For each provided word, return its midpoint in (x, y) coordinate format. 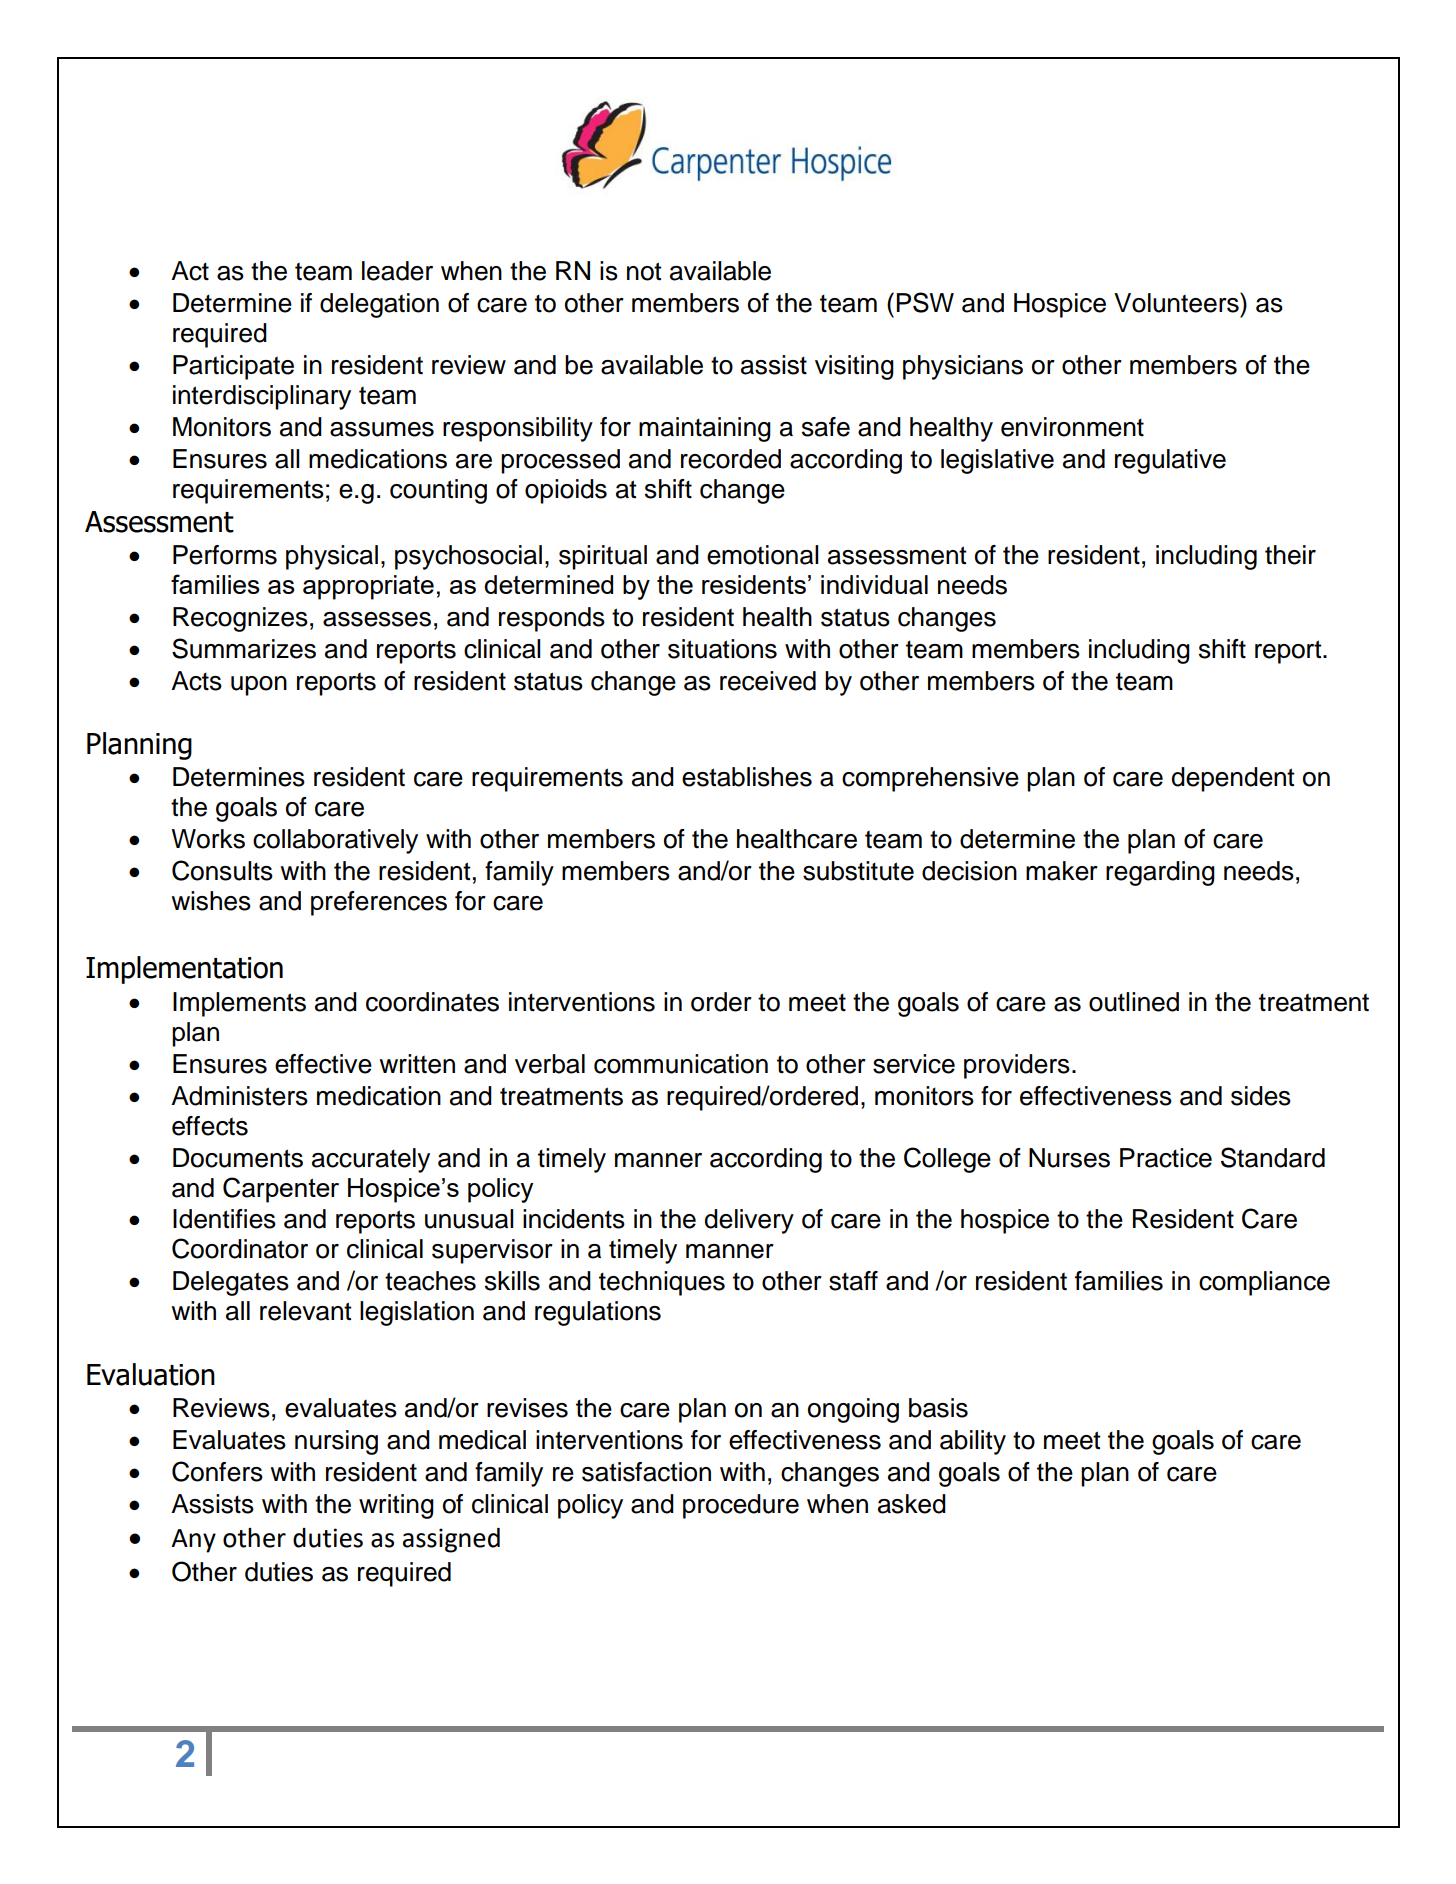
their (1290, 555)
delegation (379, 305)
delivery (749, 1221)
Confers (217, 1471)
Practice (1166, 1158)
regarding (1160, 873)
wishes (211, 901)
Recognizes (240, 619)
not (644, 271)
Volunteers (1177, 302)
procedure (741, 1506)
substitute (858, 871)
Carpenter (281, 1190)
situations (722, 649)
